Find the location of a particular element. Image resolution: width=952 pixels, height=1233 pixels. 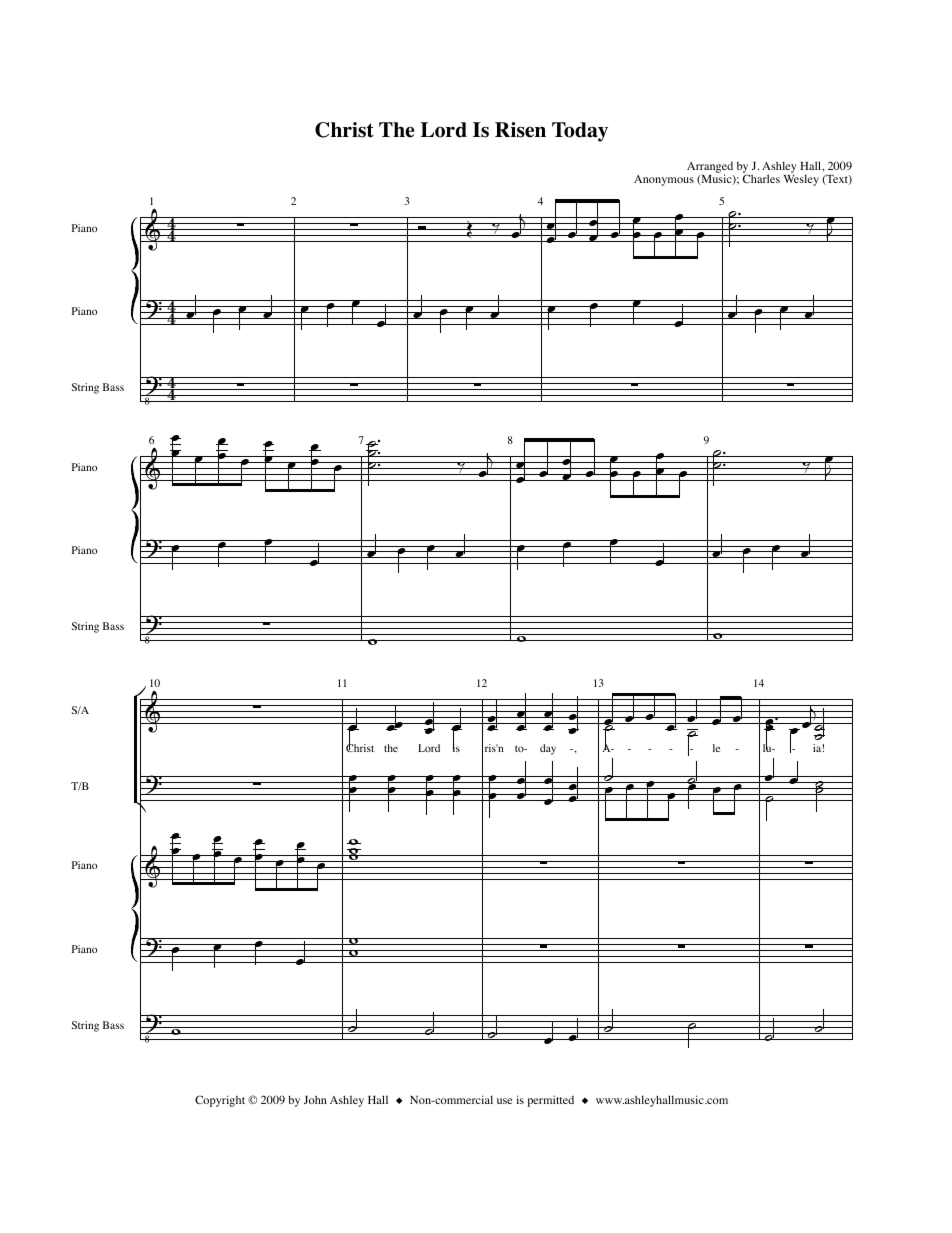

Today is located at coordinates (580, 132).
